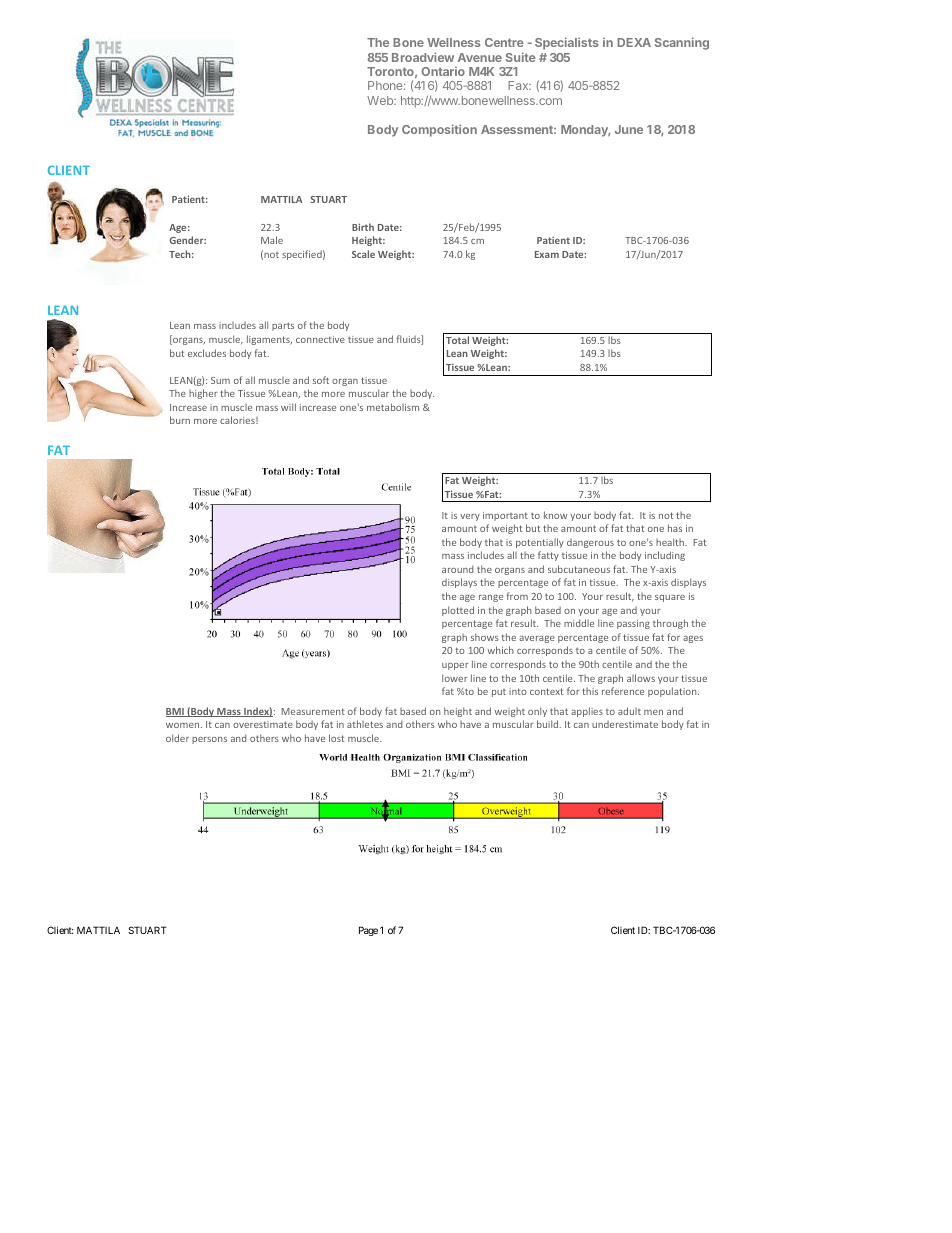  I want to click on metabolism, so click(393, 407).
